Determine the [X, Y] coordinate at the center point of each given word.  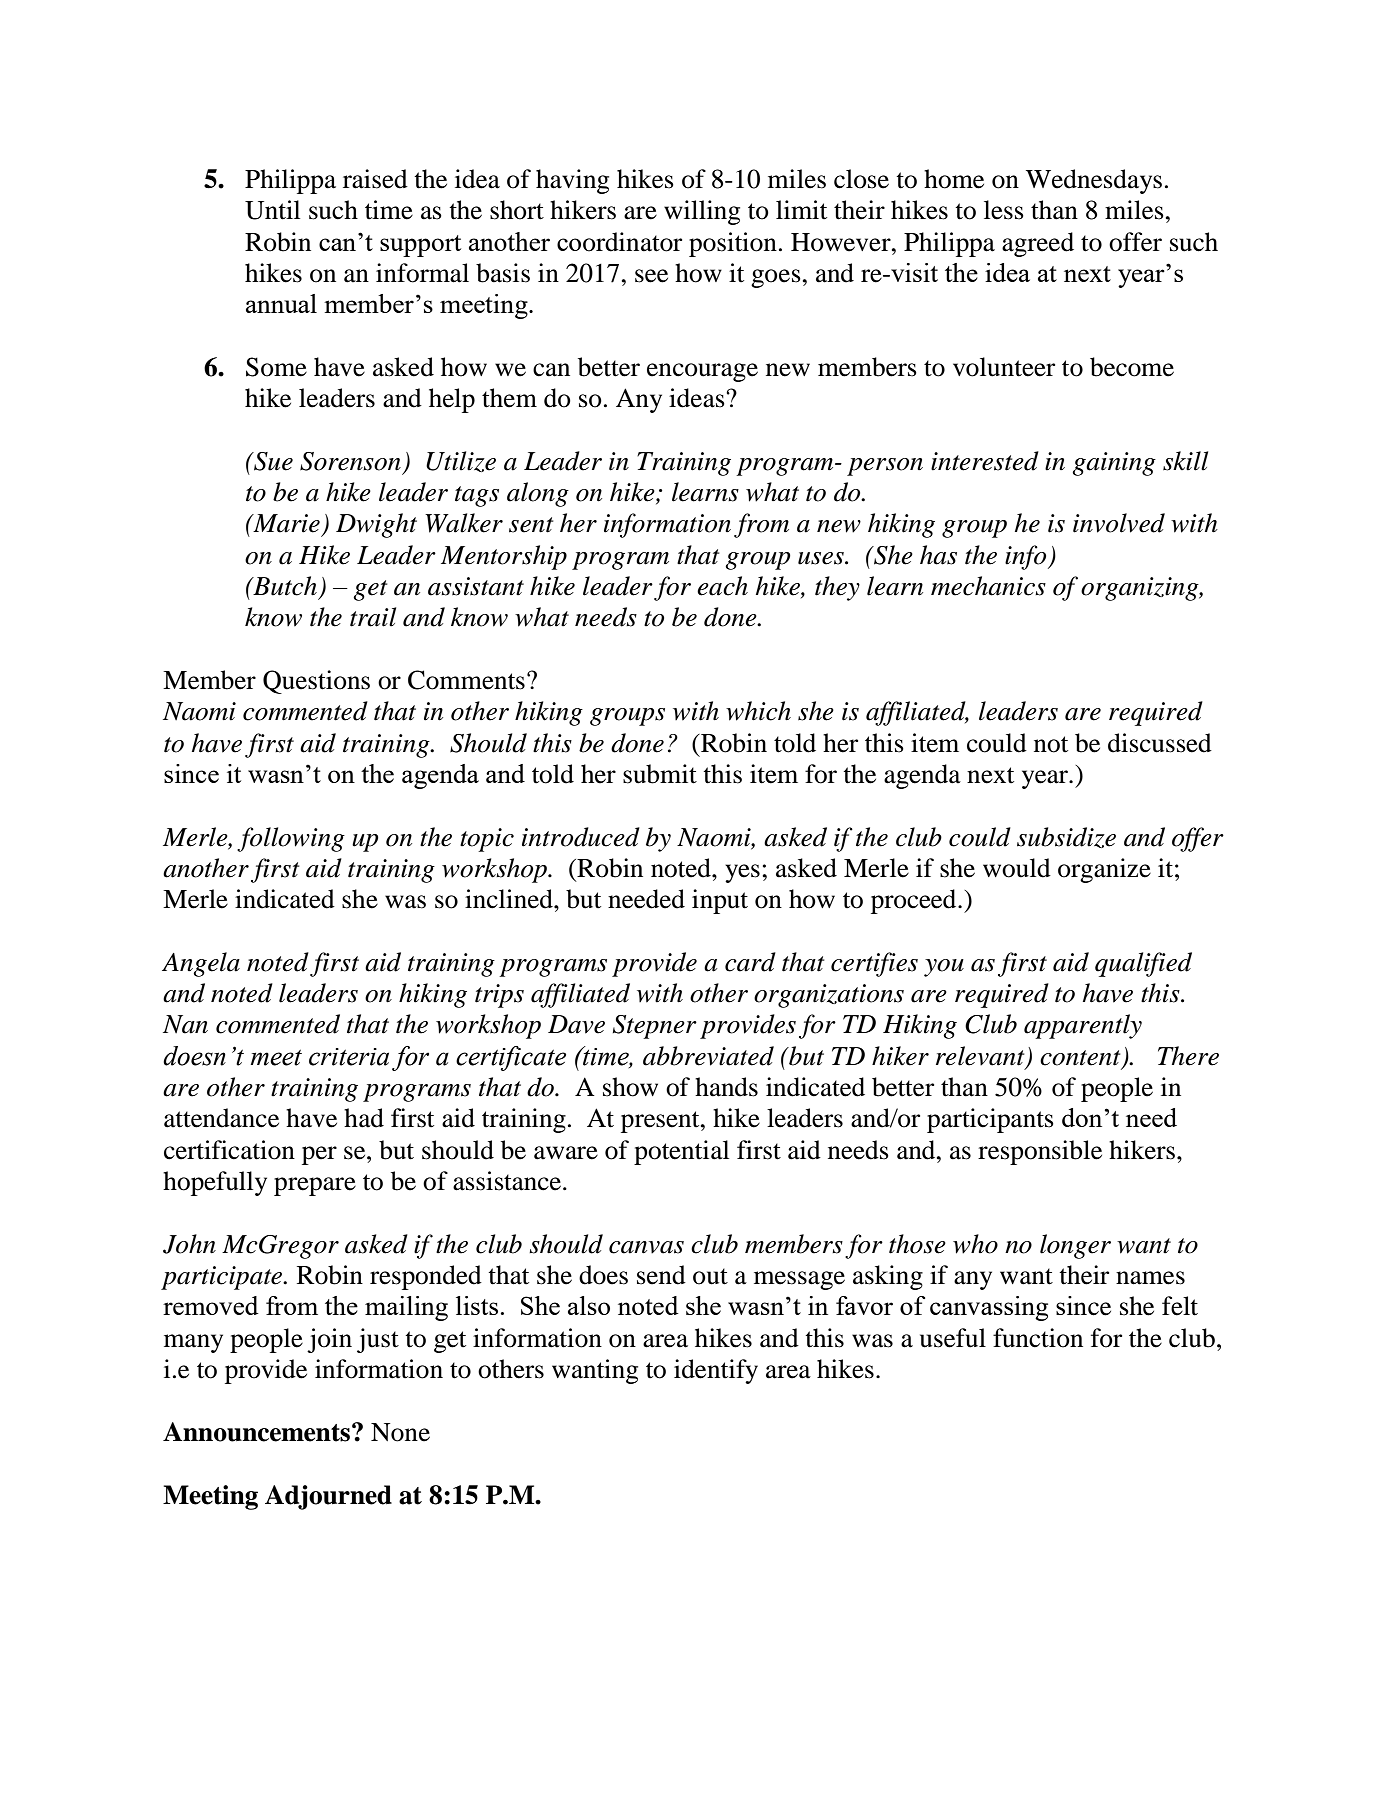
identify [716, 1371]
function [1038, 1338]
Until [272, 210]
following [291, 839]
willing [702, 212]
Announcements [256, 1432]
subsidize [1066, 837]
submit [660, 774]
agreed [1038, 244]
